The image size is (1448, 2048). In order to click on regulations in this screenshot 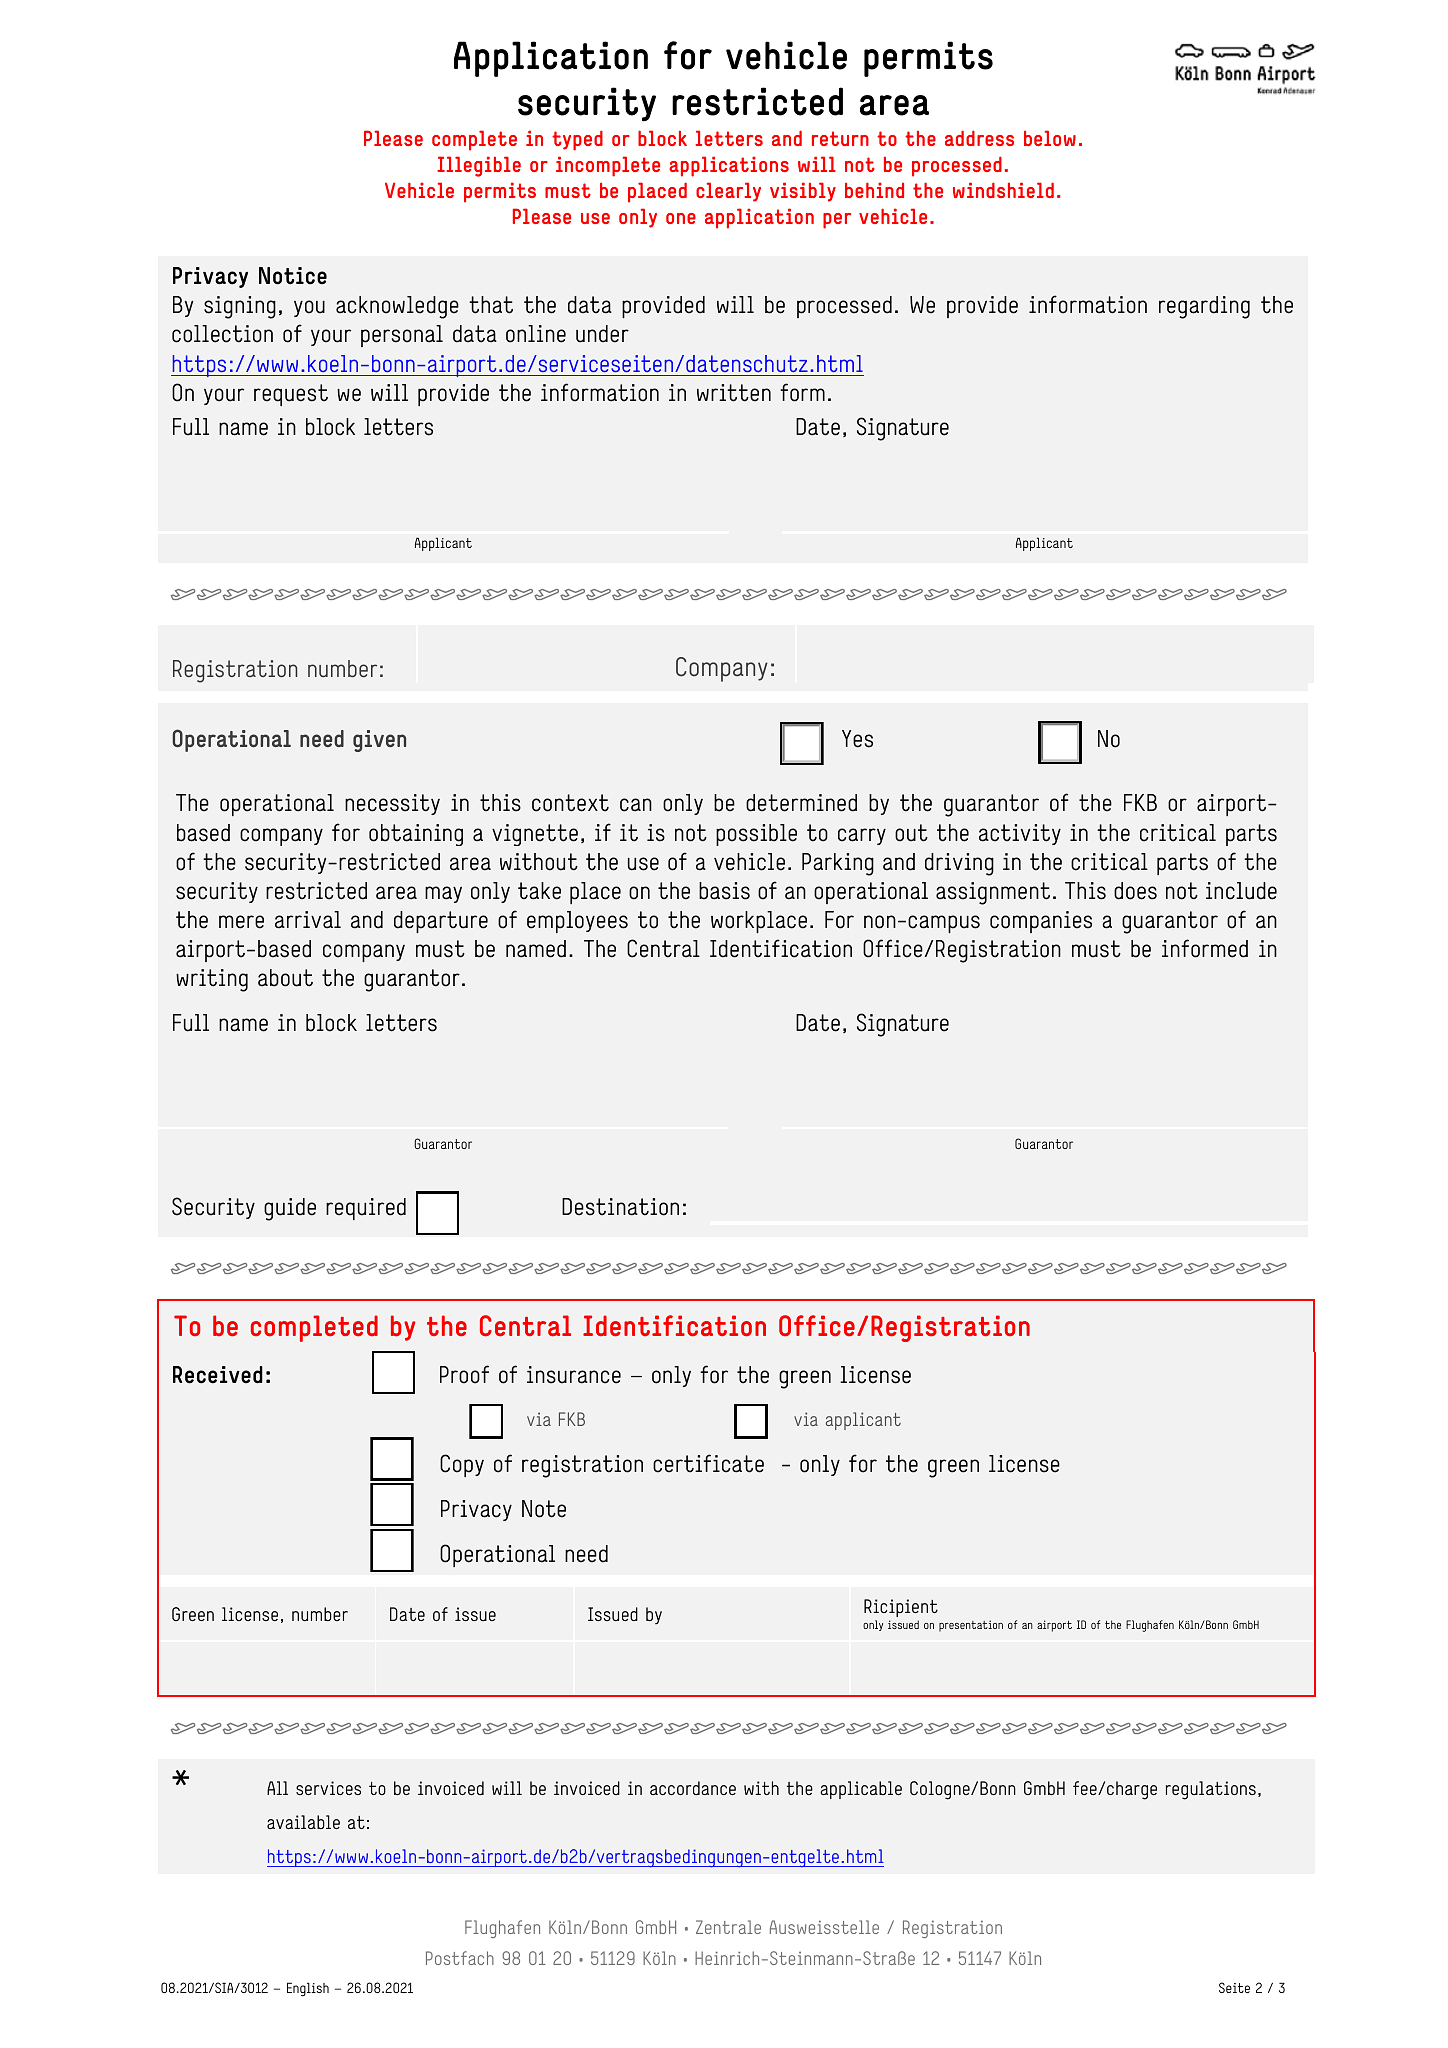, I will do `click(1211, 1790)`.
